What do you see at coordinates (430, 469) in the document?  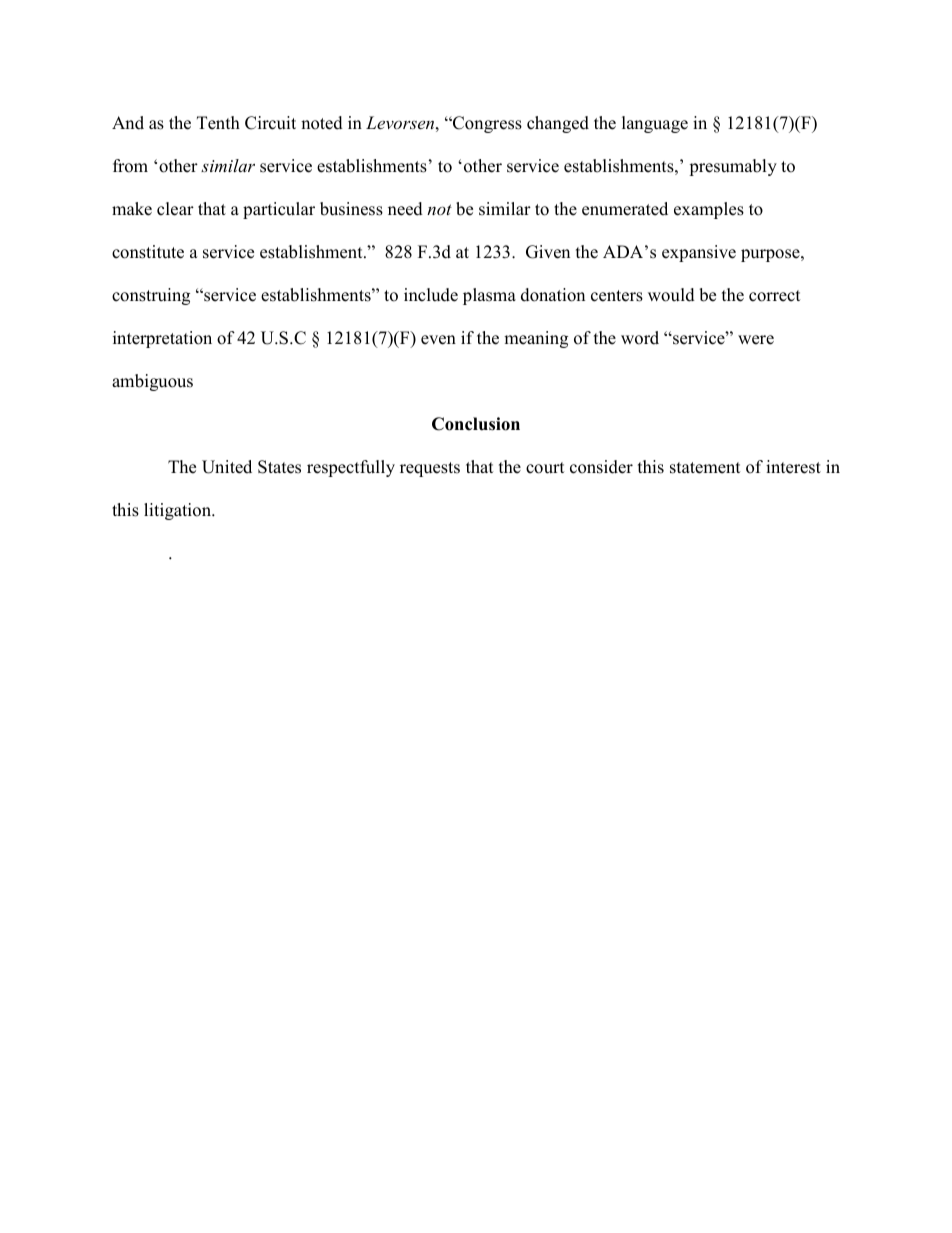 I see `requests` at bounding box center [430, 469].
